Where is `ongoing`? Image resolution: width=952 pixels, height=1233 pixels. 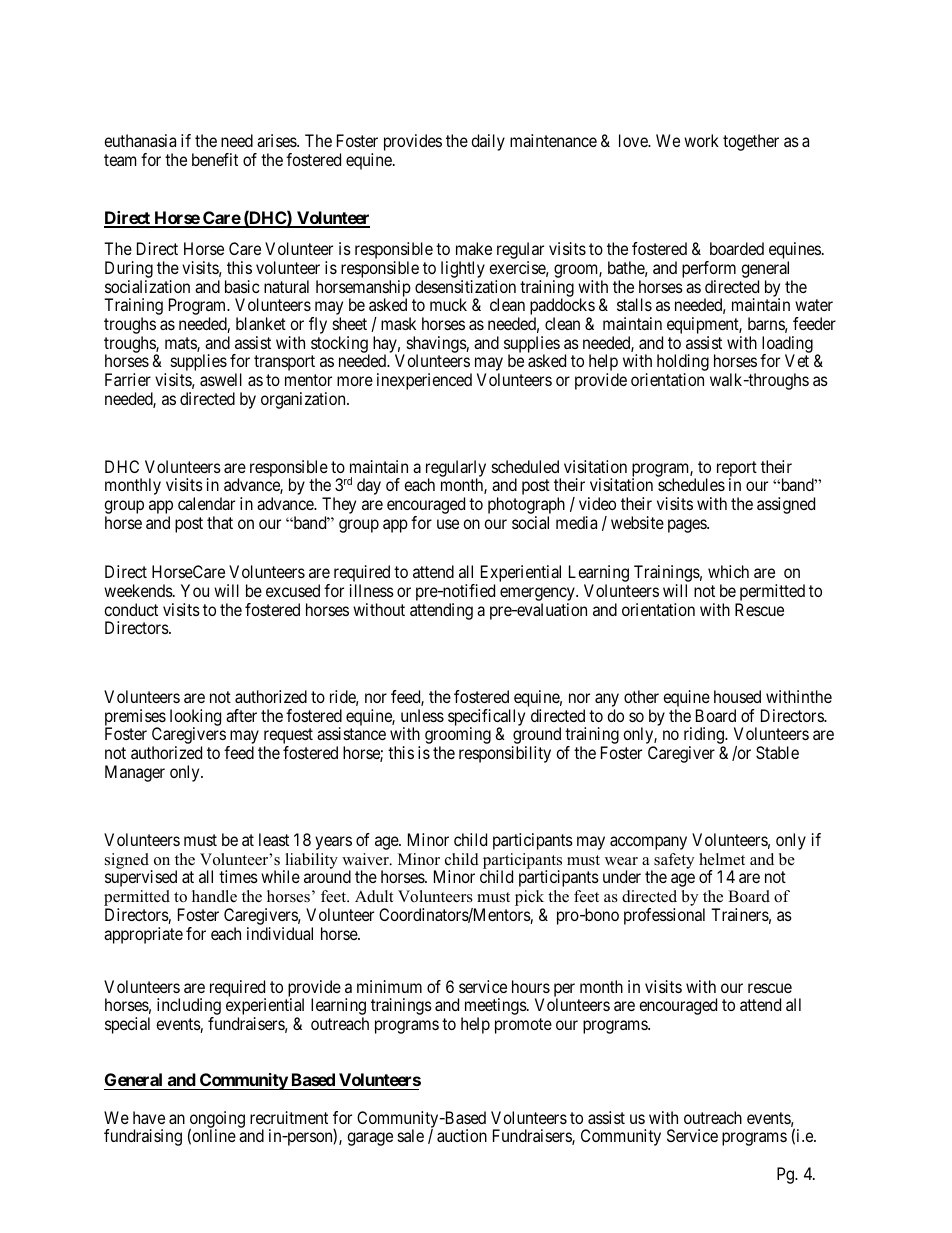
ongoing is located at coordinates (217, 1120).
